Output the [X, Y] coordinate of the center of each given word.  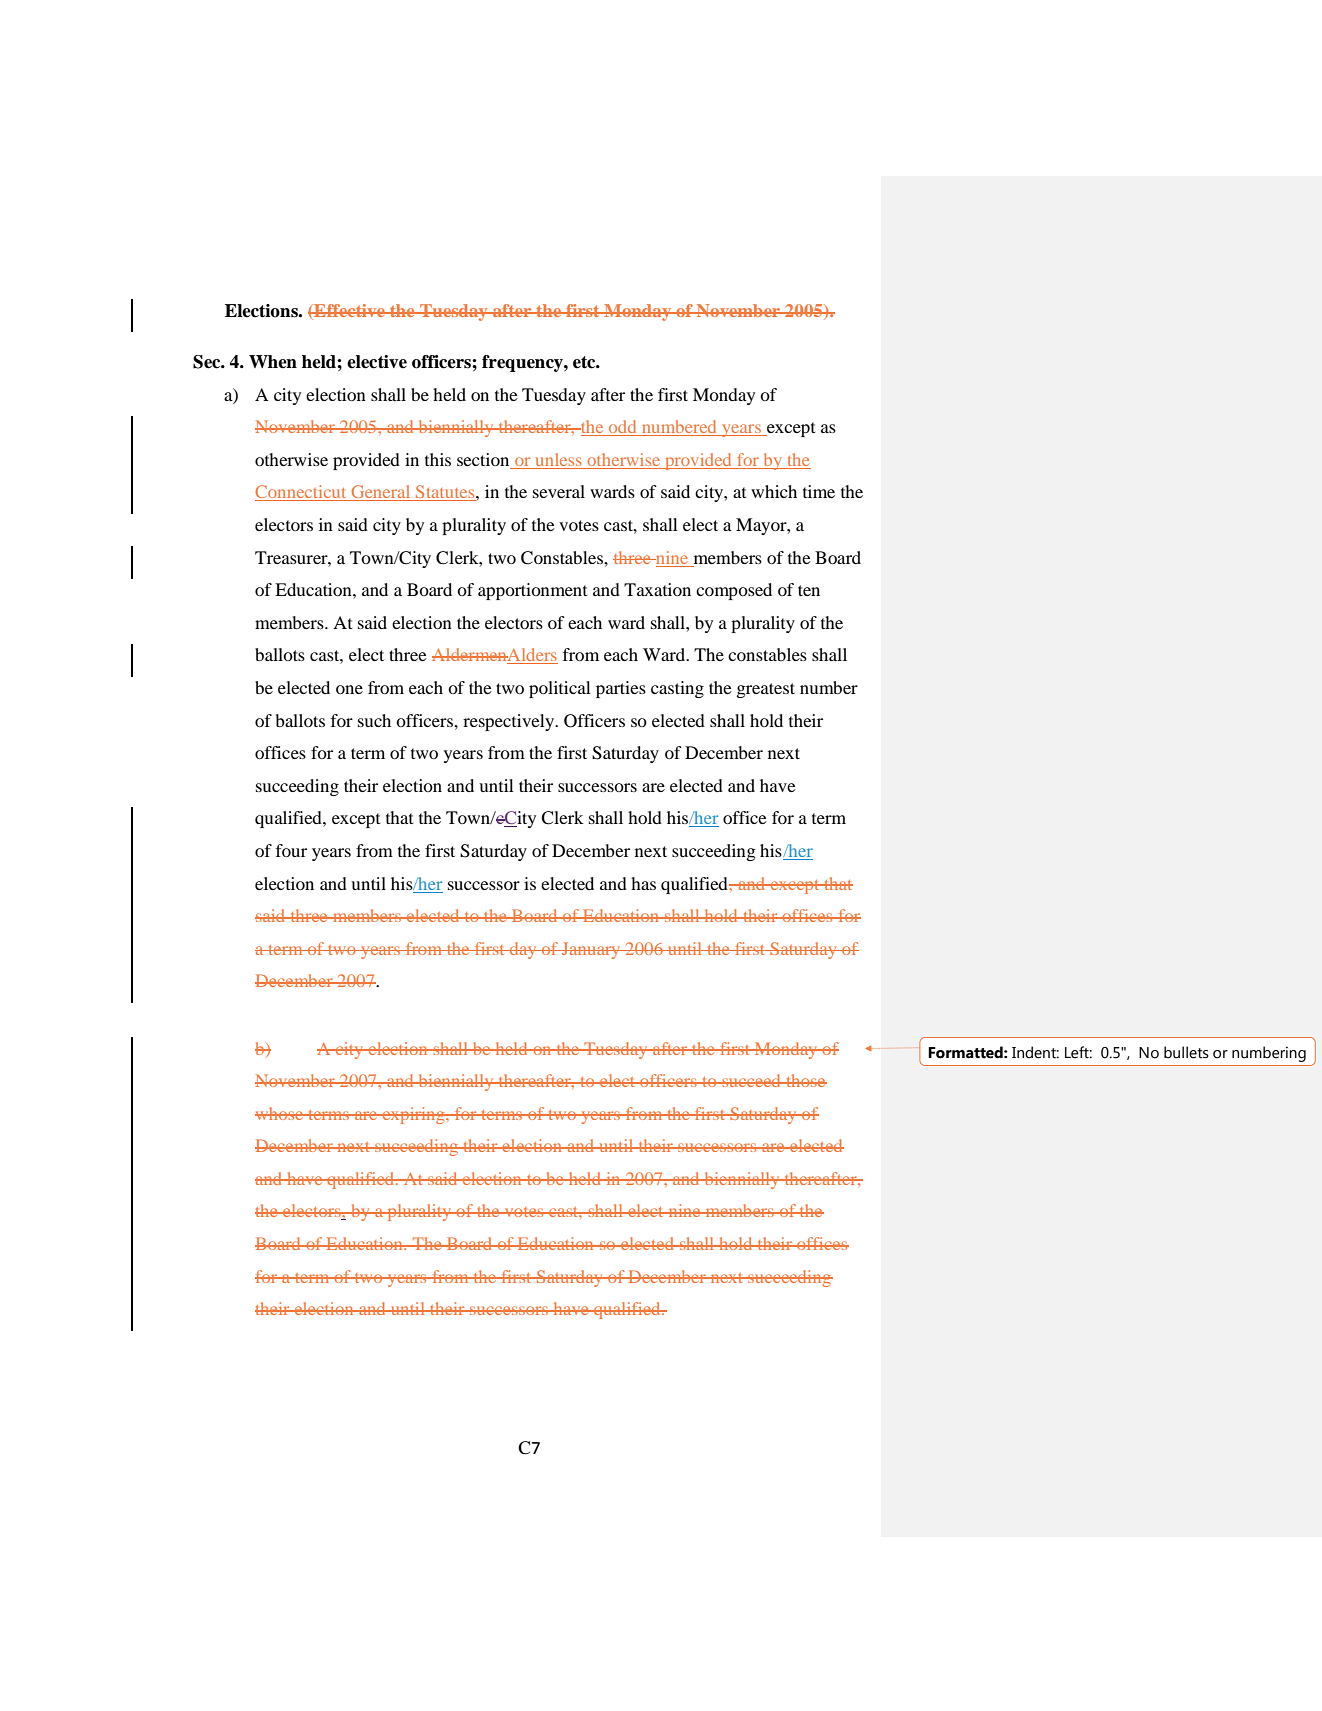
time [819, 491]
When [273, 362]
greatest [766, 690]
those [805, 1080]
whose [280, 1113]
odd [623, 428]
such [374, 720]
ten [809, 590]
